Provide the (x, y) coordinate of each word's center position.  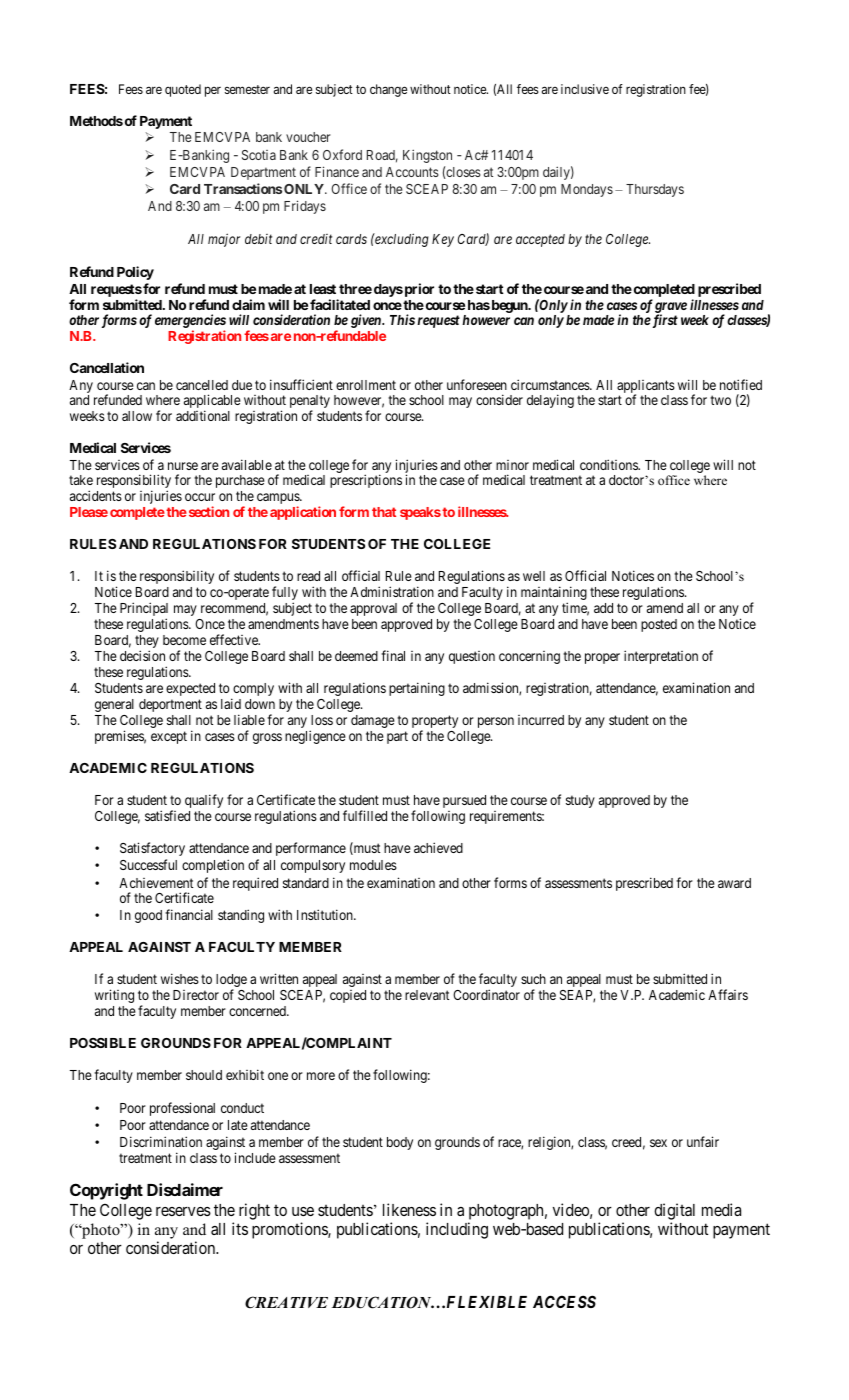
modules (373, 865)
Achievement (156, 883)
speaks (420, 513)
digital (674, 1211)
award (734, 883)
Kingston (427, 156)
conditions (610, 464)
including (457, 1230)
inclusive (585, 89)
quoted (183, 90)
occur (200, 497)
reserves (183, 1211)
